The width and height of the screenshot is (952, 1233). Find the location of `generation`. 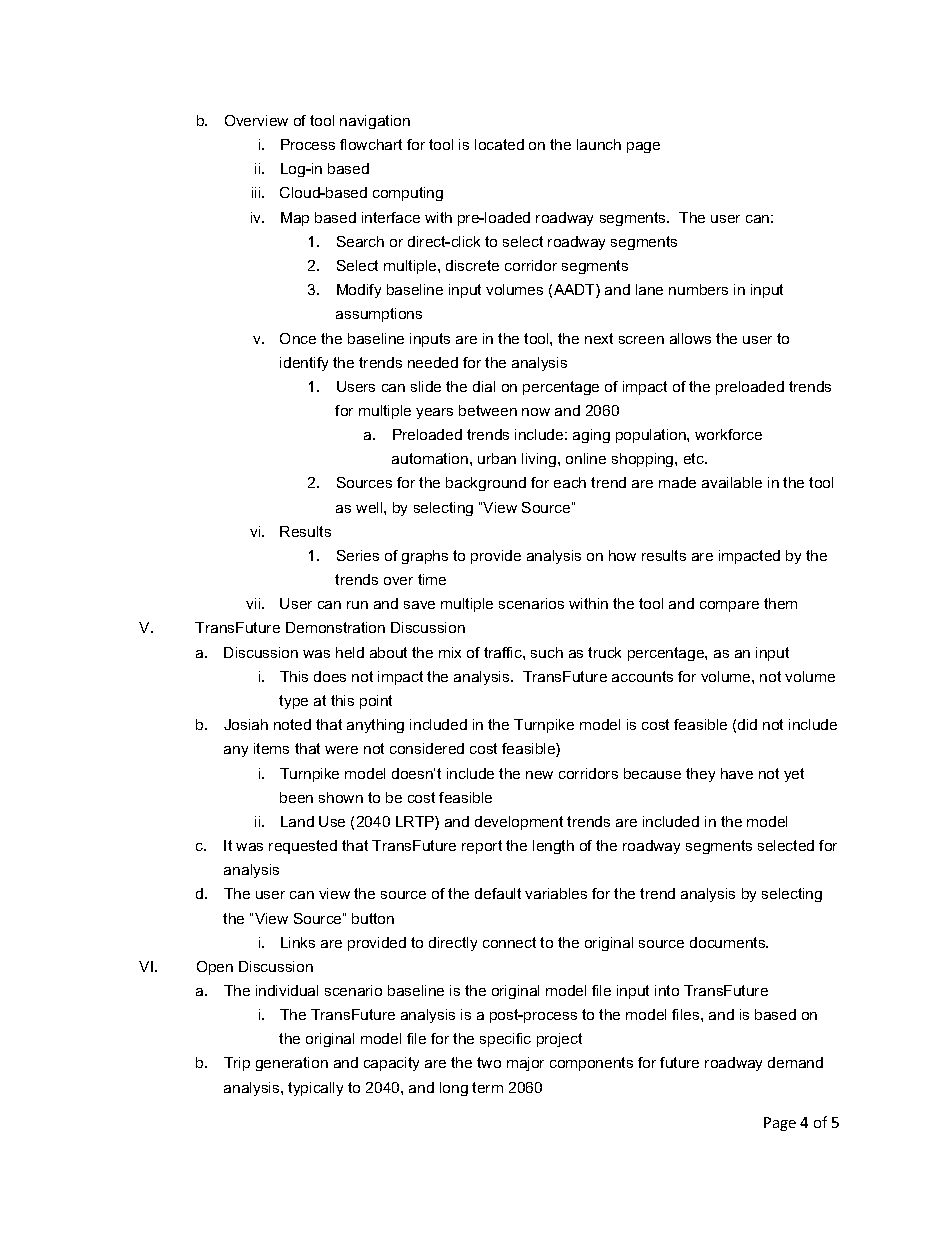

generation is located at coordinates (292, 1064).
